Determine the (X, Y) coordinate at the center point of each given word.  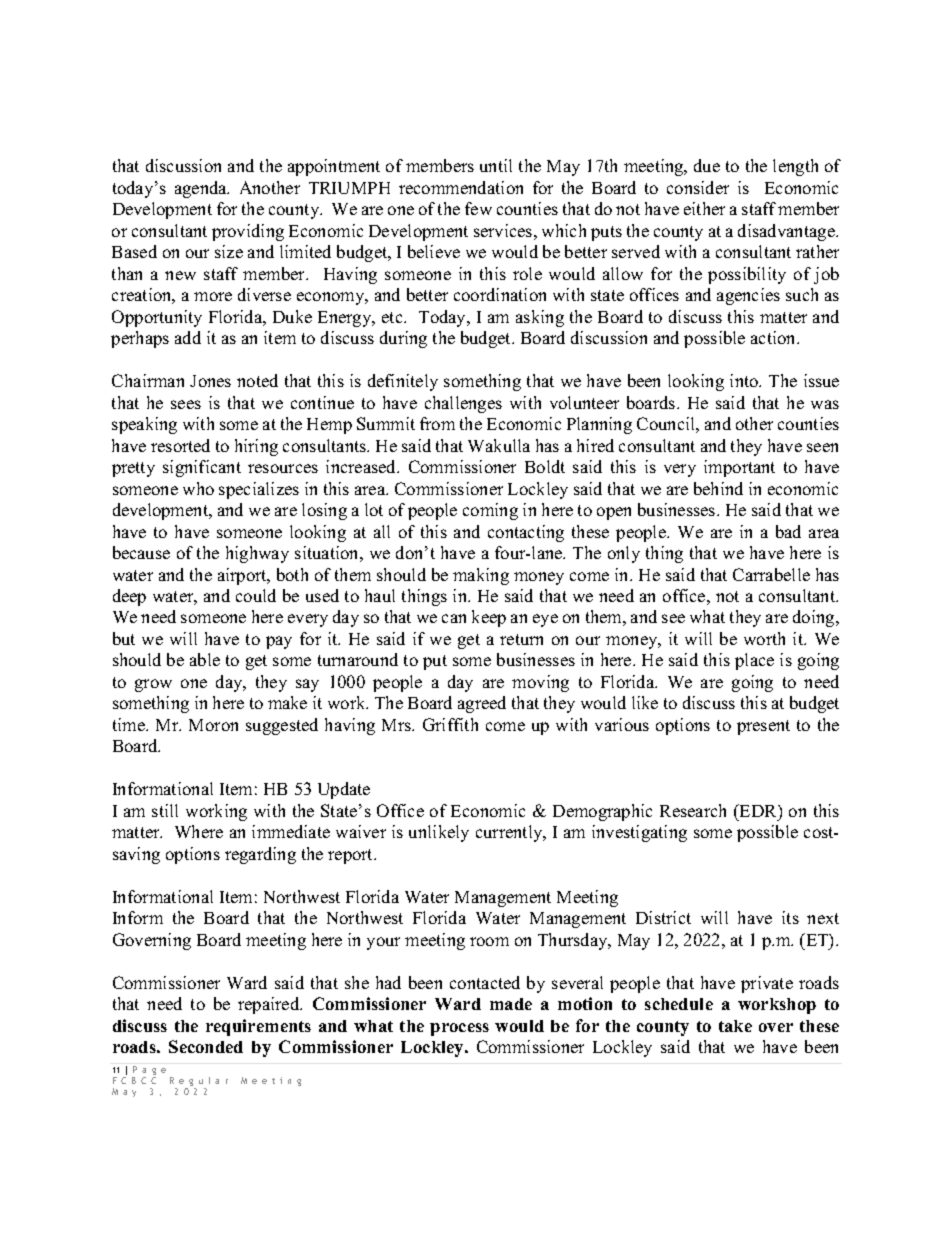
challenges (463, 404)
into (745, 380)
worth (764, 638)
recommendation (461, 187)
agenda (202, 189)
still (165, 810)
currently (510, 833)
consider (698, 187)
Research (693, 810)
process (459, 1029)
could (256, 595)
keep (489, 618)
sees (186, 404)
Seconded (206, 1046)
